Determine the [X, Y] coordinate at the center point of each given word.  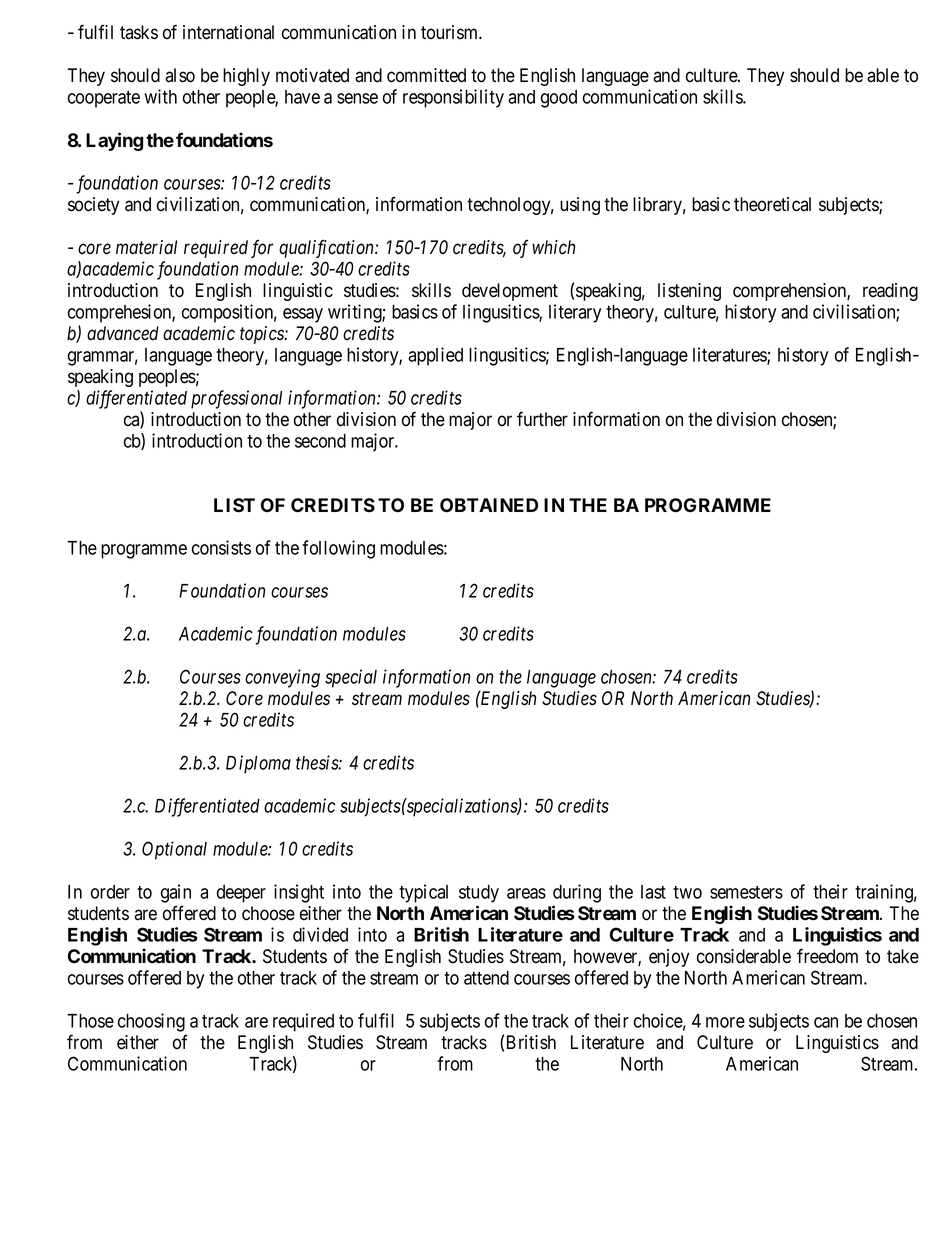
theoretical [772, 204]
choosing [151, 1022]
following [338, 549]
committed [426, 75]
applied [435, 356]
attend [486, 978]
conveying [282, 678]
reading [890, 292]
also [180, 75]
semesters [746, 892]
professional [236, 399]
